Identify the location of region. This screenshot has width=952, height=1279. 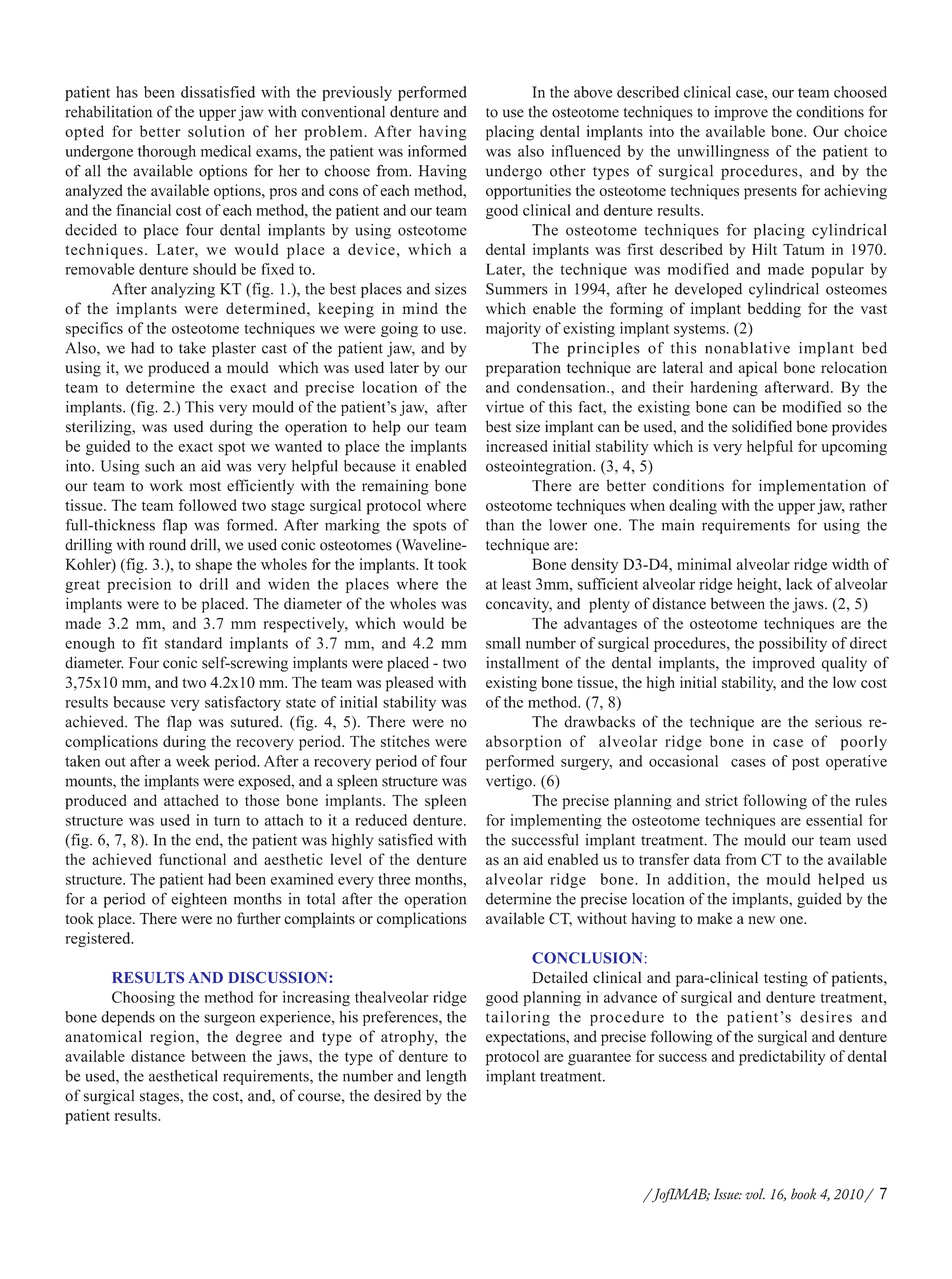
(173, 1038).
